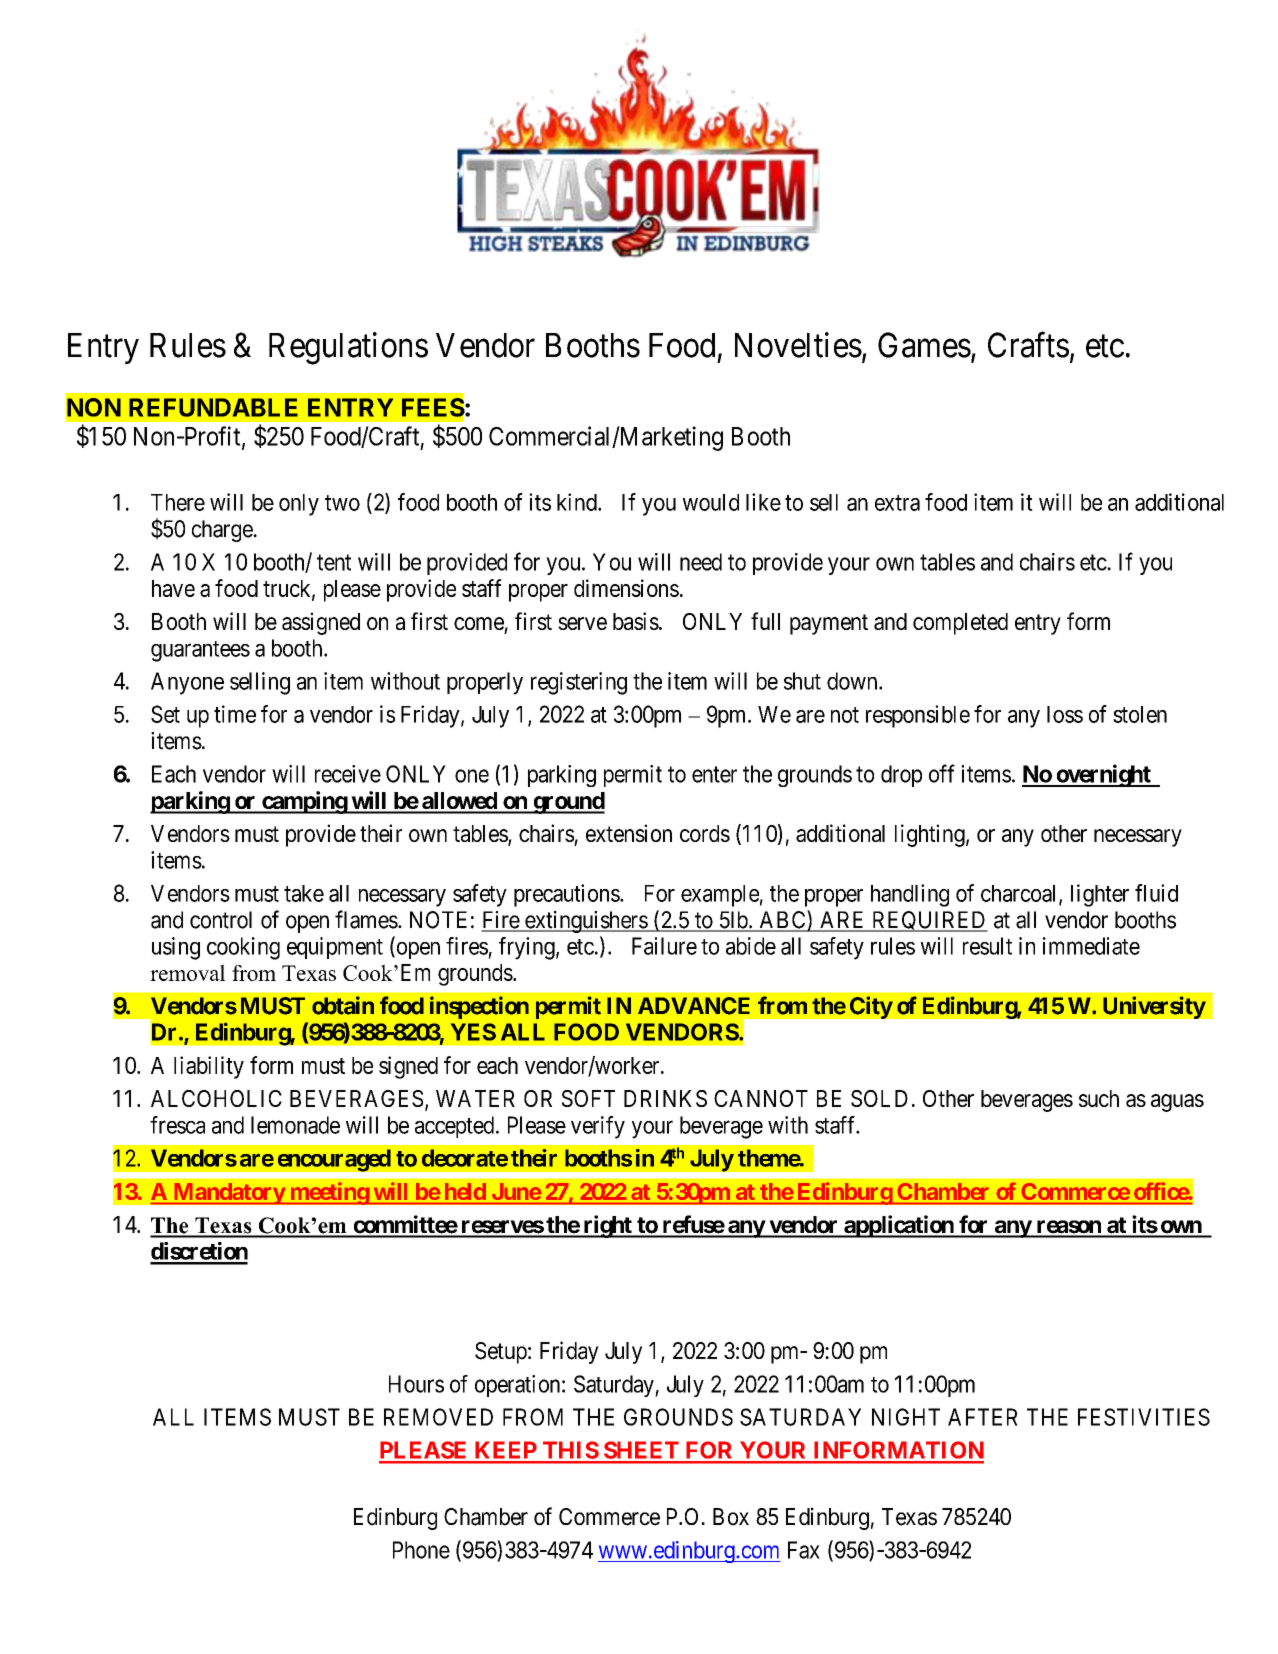  I want to click on would, so click(711, 502).
